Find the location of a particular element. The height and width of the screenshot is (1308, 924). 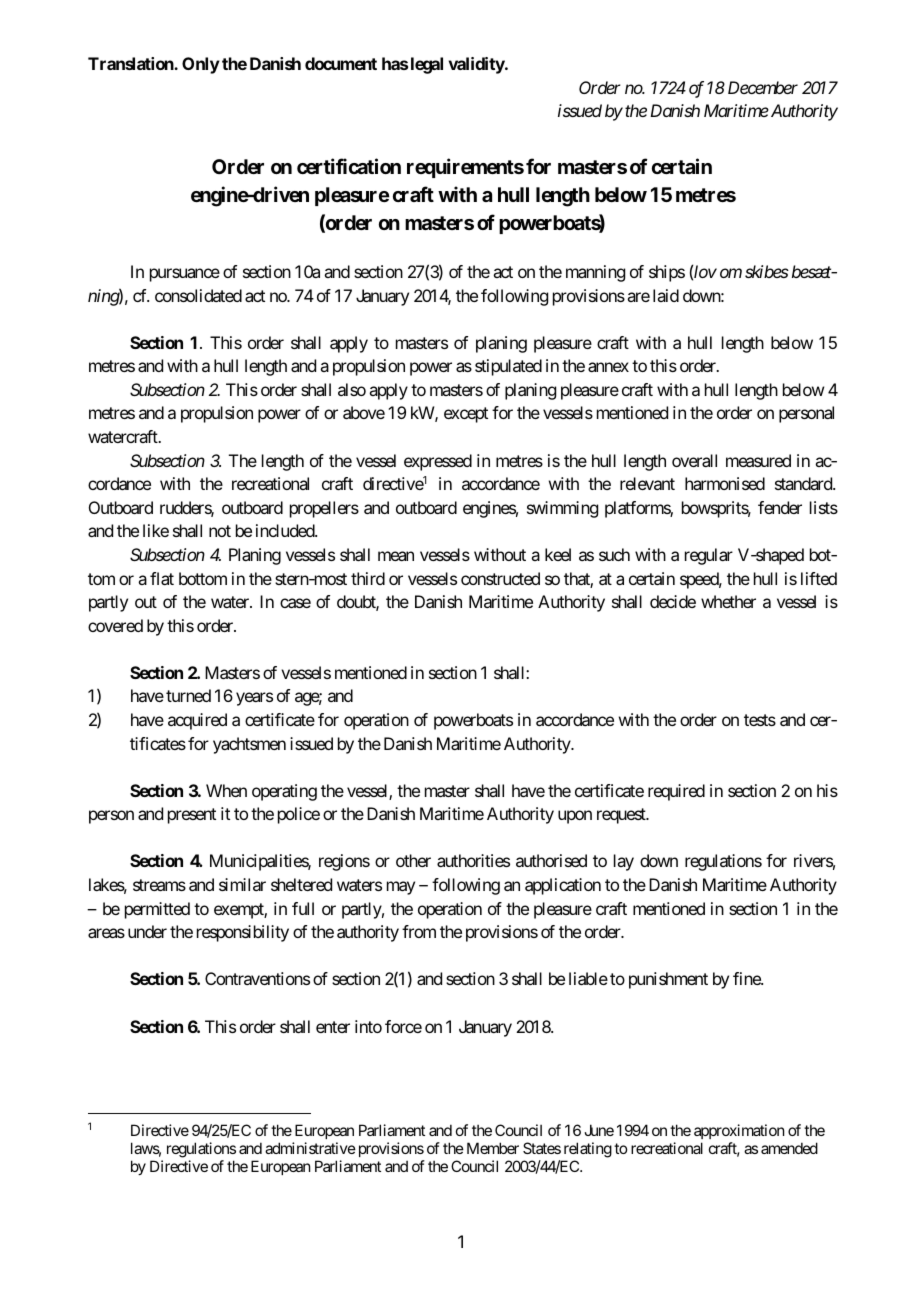

December is located at coordinates (763, 87).
